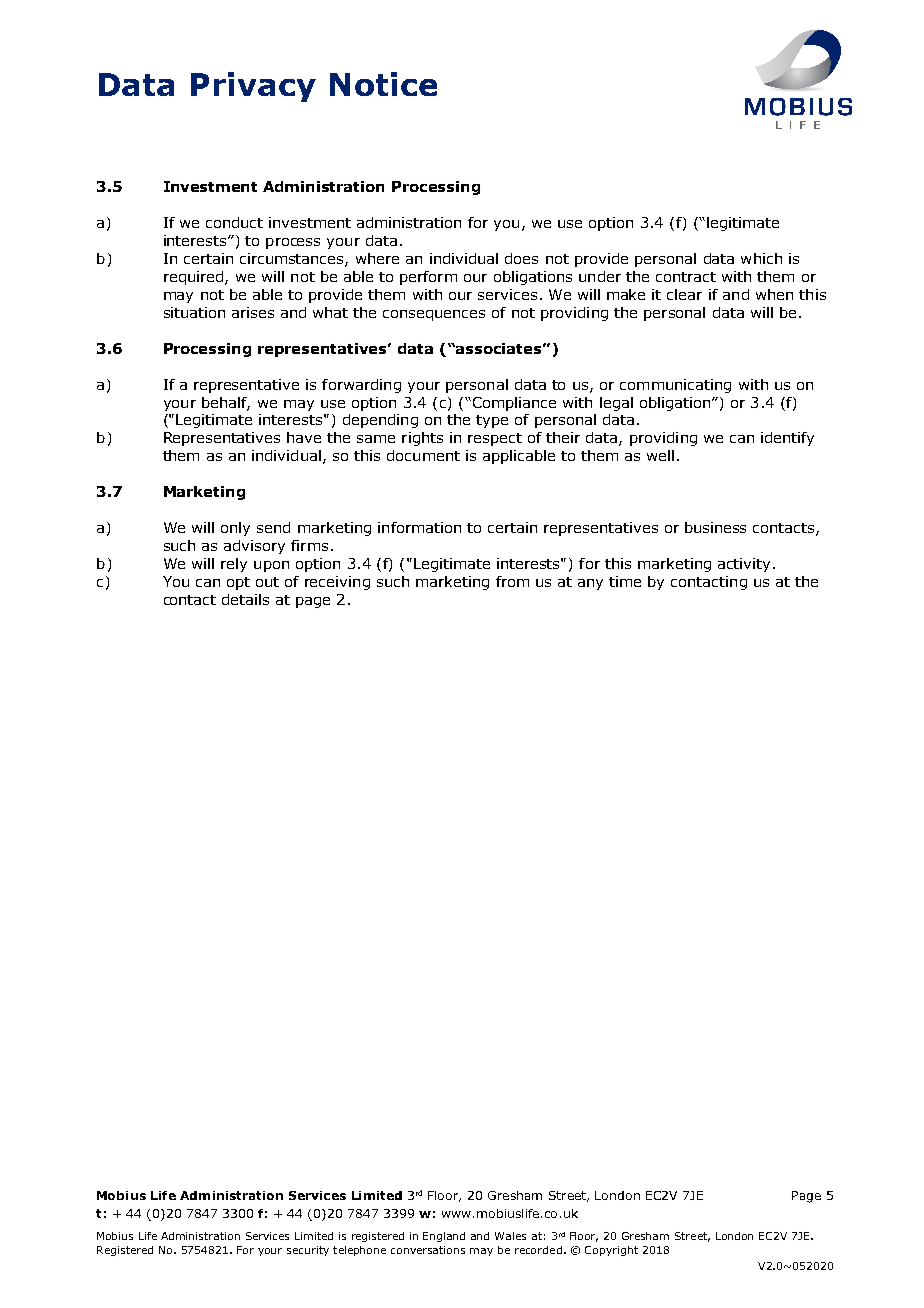 Image resolution: width=924 pixels, height=1308 pixels. I want to click on time, so click(625, 581).
